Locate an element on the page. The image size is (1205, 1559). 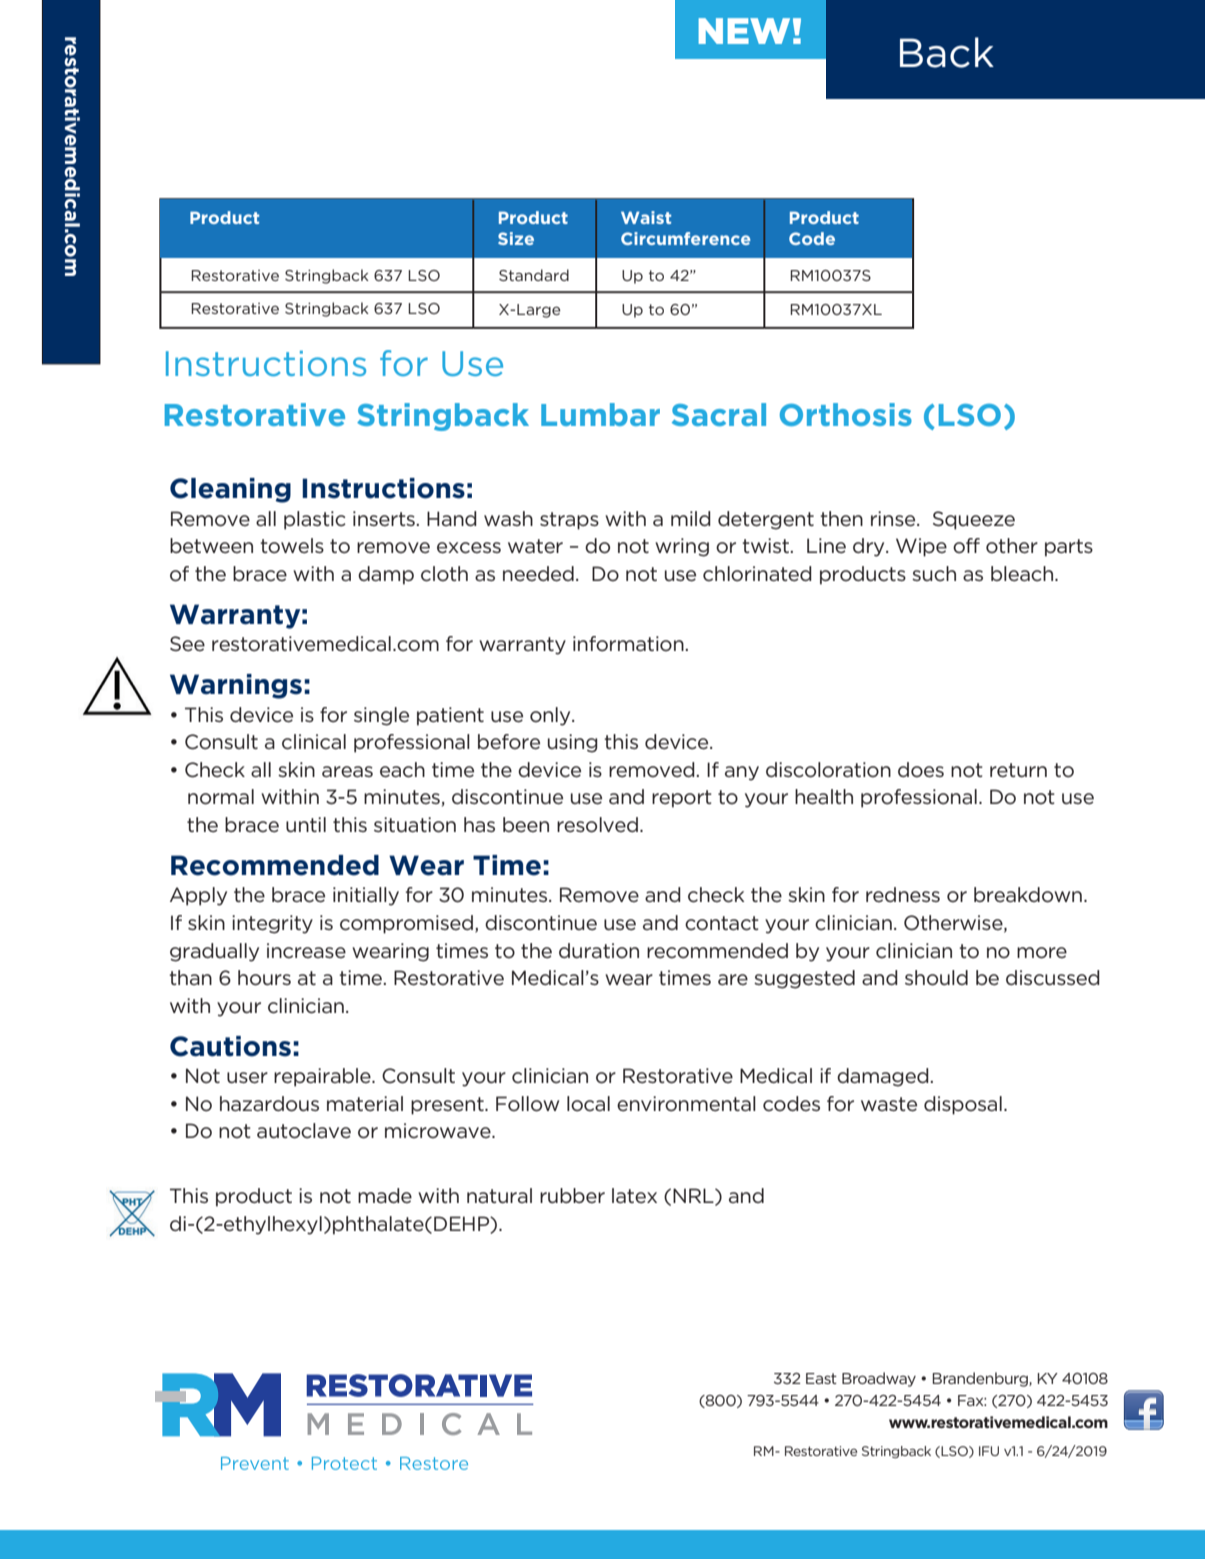
Circumference is located at coordinates (686, 238).
